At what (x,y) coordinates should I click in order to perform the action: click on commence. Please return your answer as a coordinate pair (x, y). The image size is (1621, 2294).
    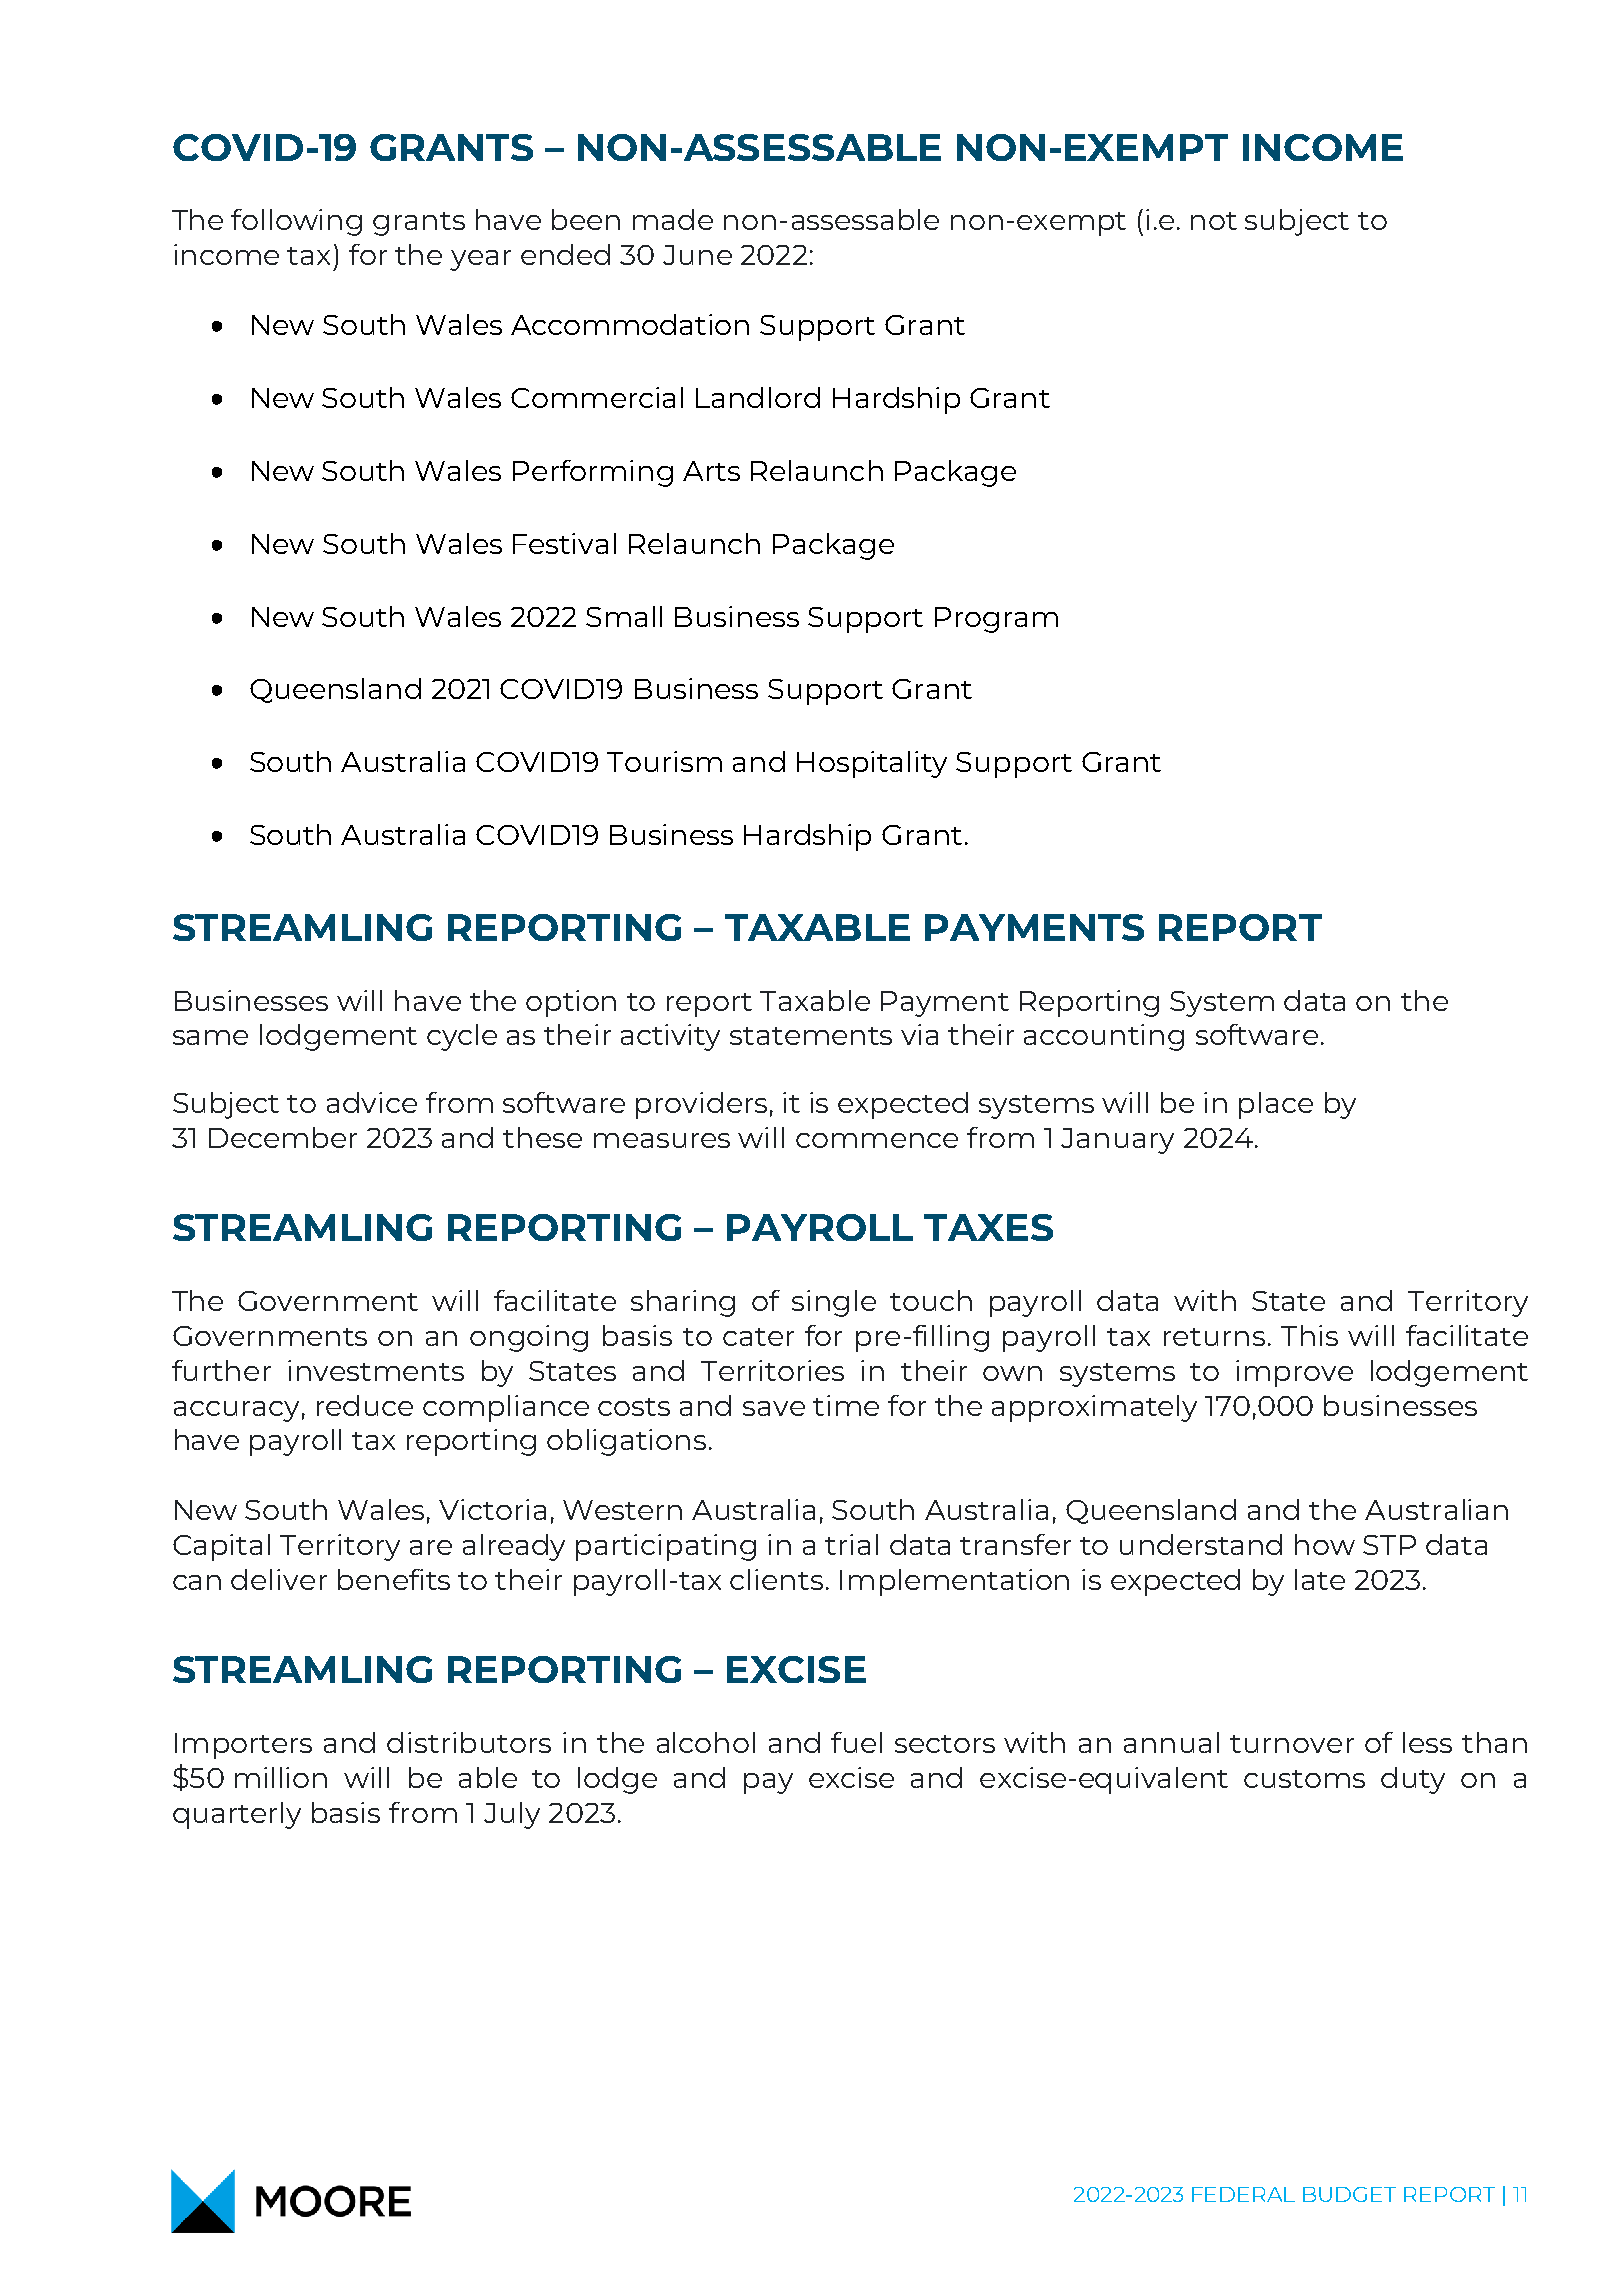
    Looking at the image, I should click on (877, 1140).
